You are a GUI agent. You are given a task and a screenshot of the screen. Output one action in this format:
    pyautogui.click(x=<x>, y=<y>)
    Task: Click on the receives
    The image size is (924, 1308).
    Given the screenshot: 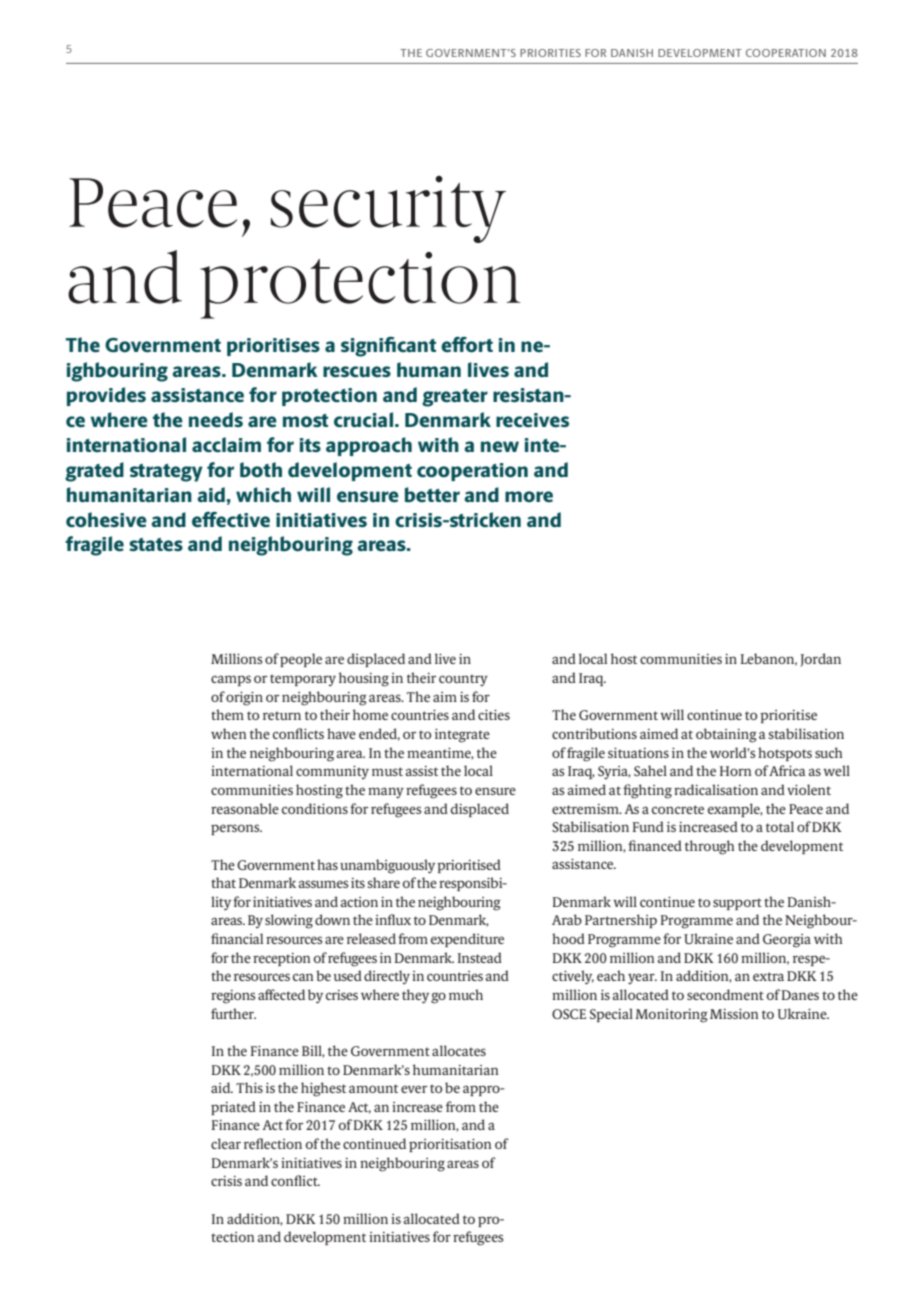 What is the action you would take?
    pyautogui.click(x=532, y=420)
